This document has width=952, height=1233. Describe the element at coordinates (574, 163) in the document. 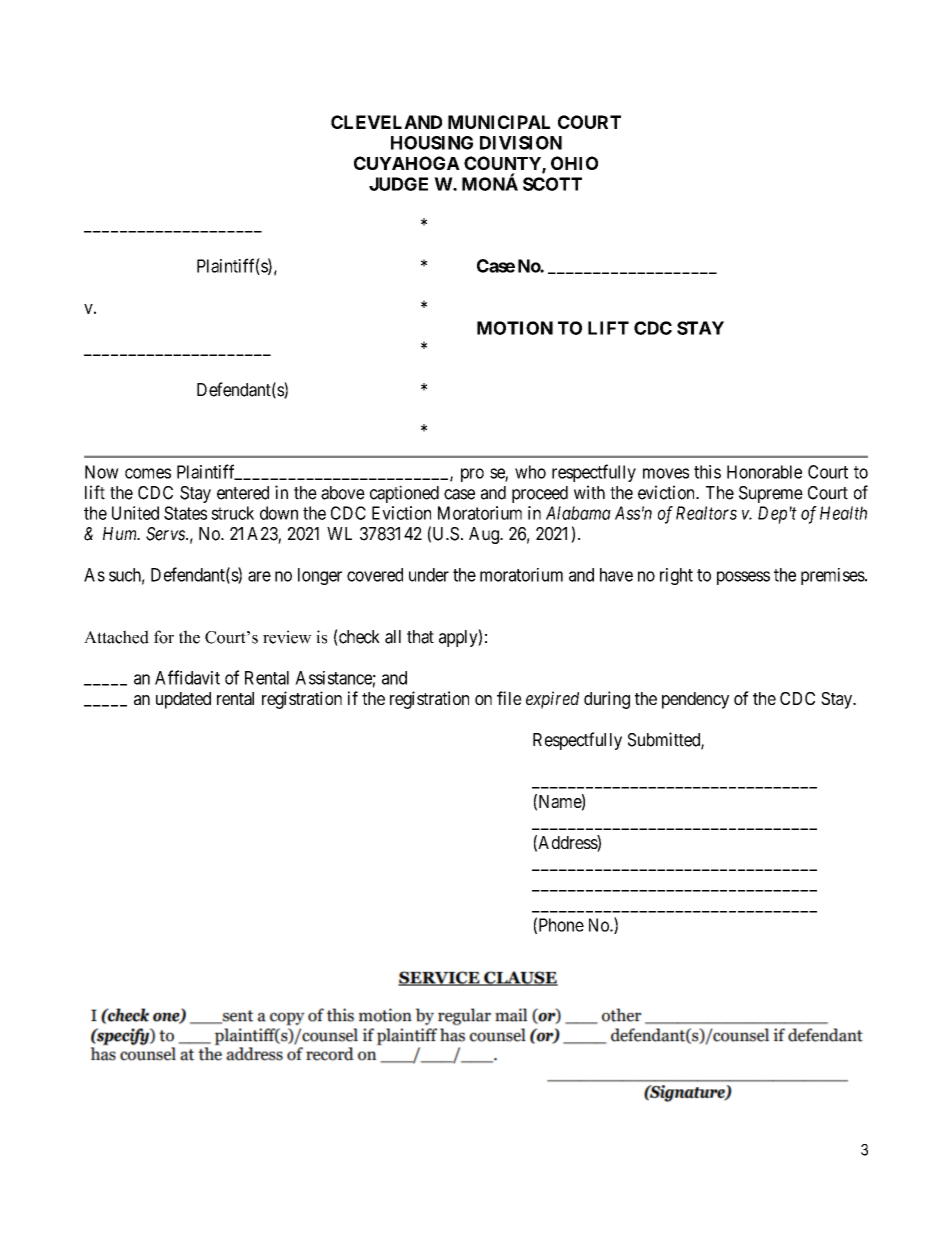

I see `OHIO` at that location.
